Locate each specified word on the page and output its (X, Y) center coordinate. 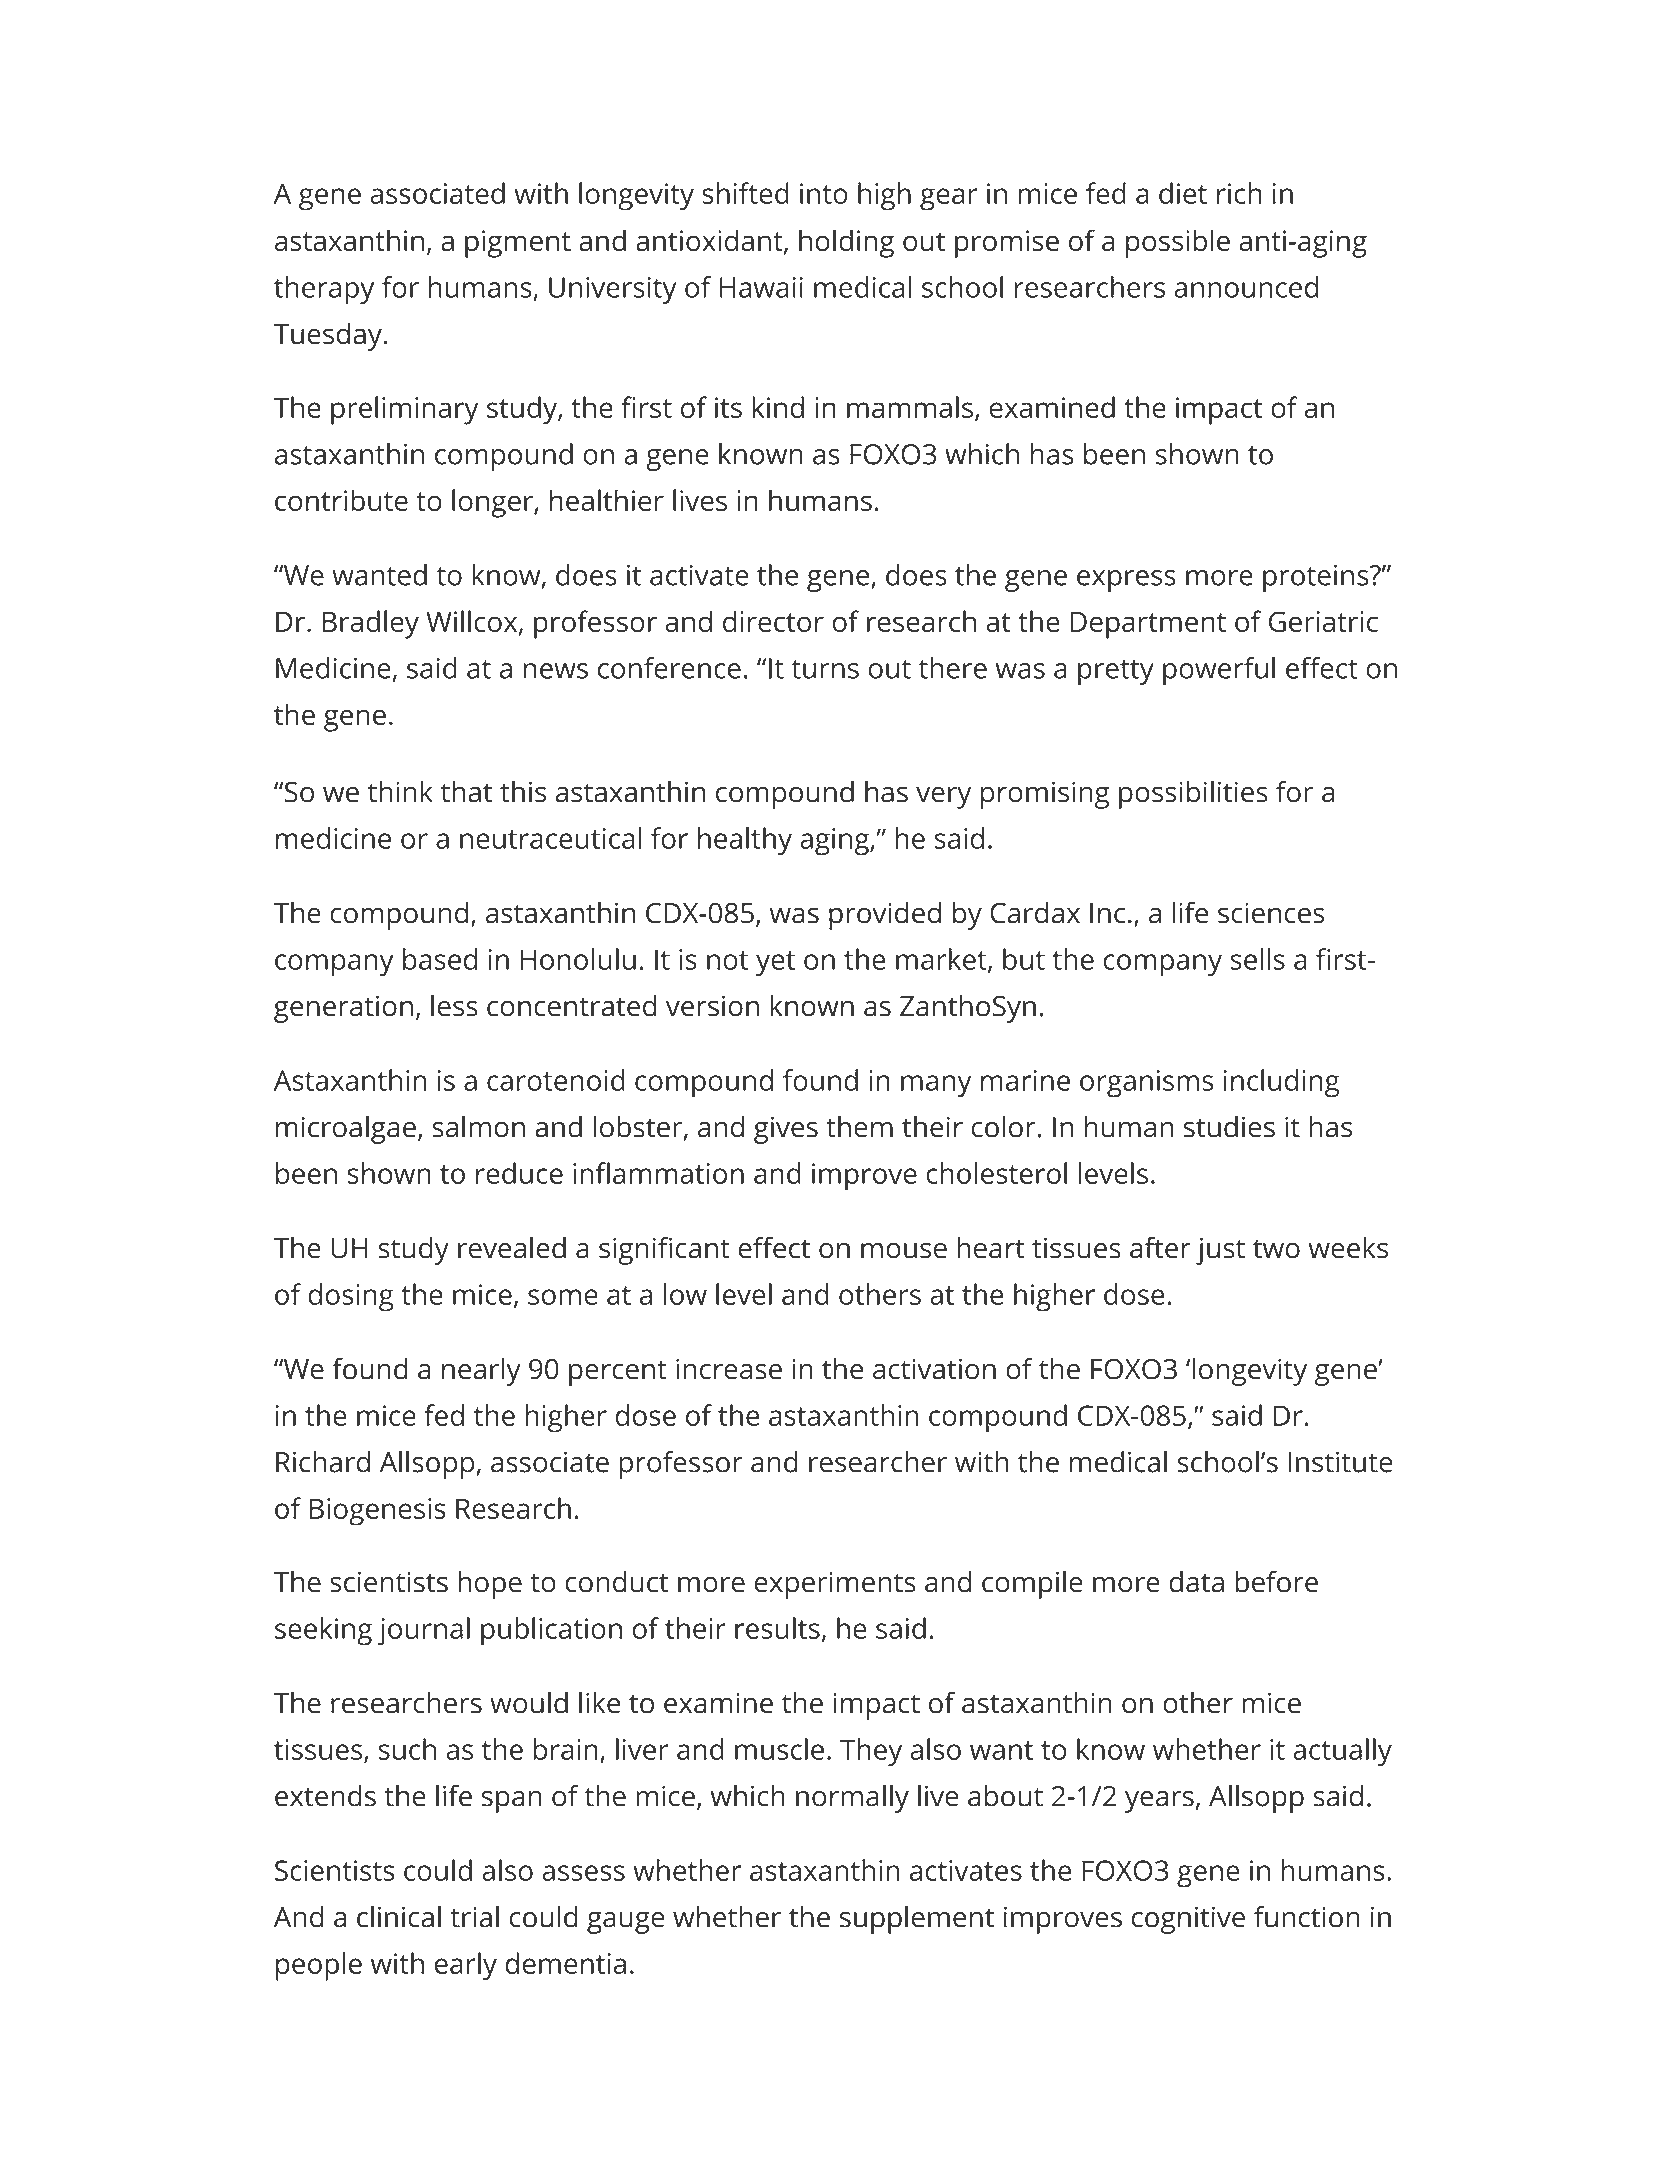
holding (846, 243)
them (859, 1127)
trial (474, 1917)
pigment (518, 244)
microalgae (346, 1130)
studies (1229, 1127)
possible (1178, 243)
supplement (917, 1920)
